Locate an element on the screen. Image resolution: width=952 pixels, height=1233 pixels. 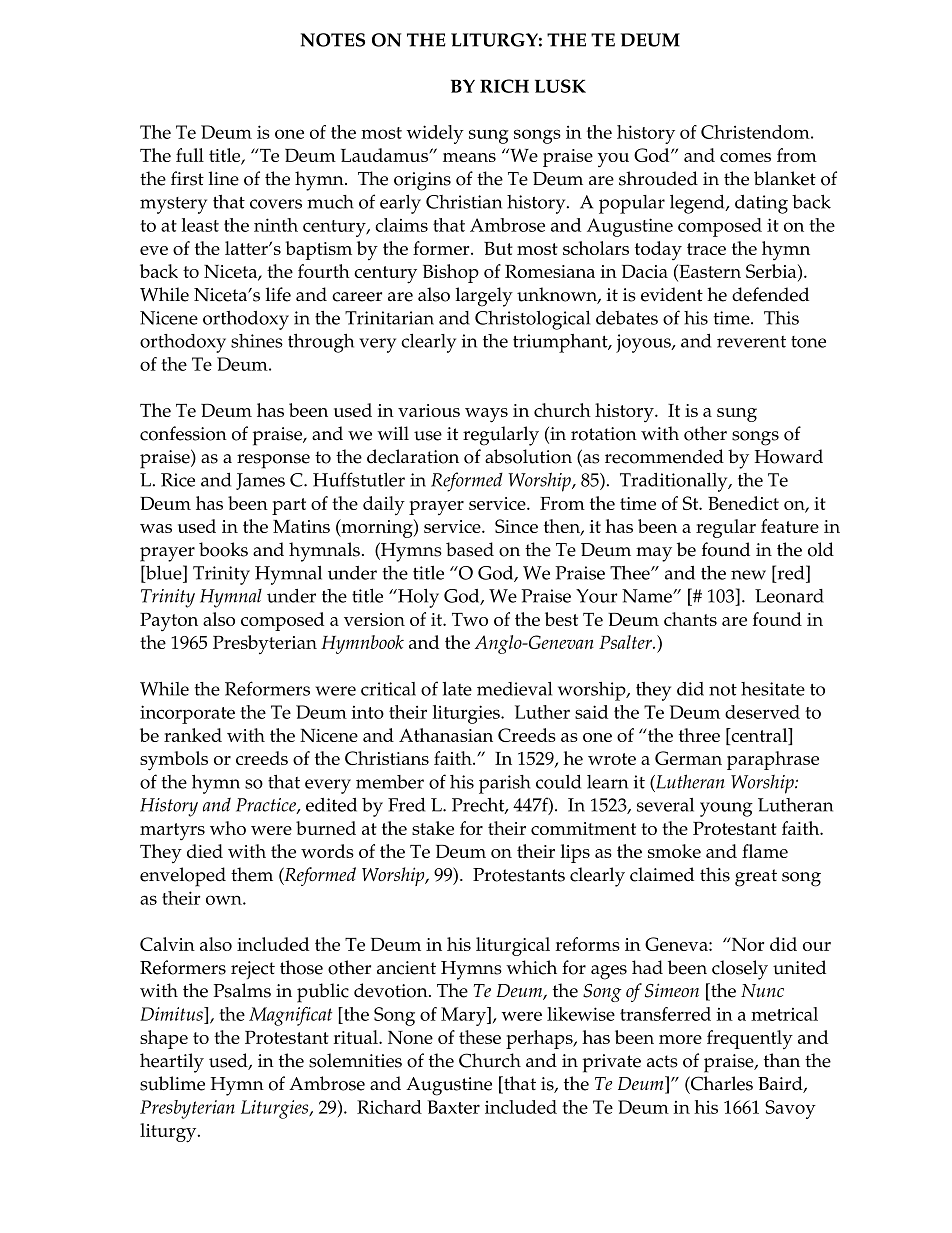
sublime is located at coordinates (172, 1083).
